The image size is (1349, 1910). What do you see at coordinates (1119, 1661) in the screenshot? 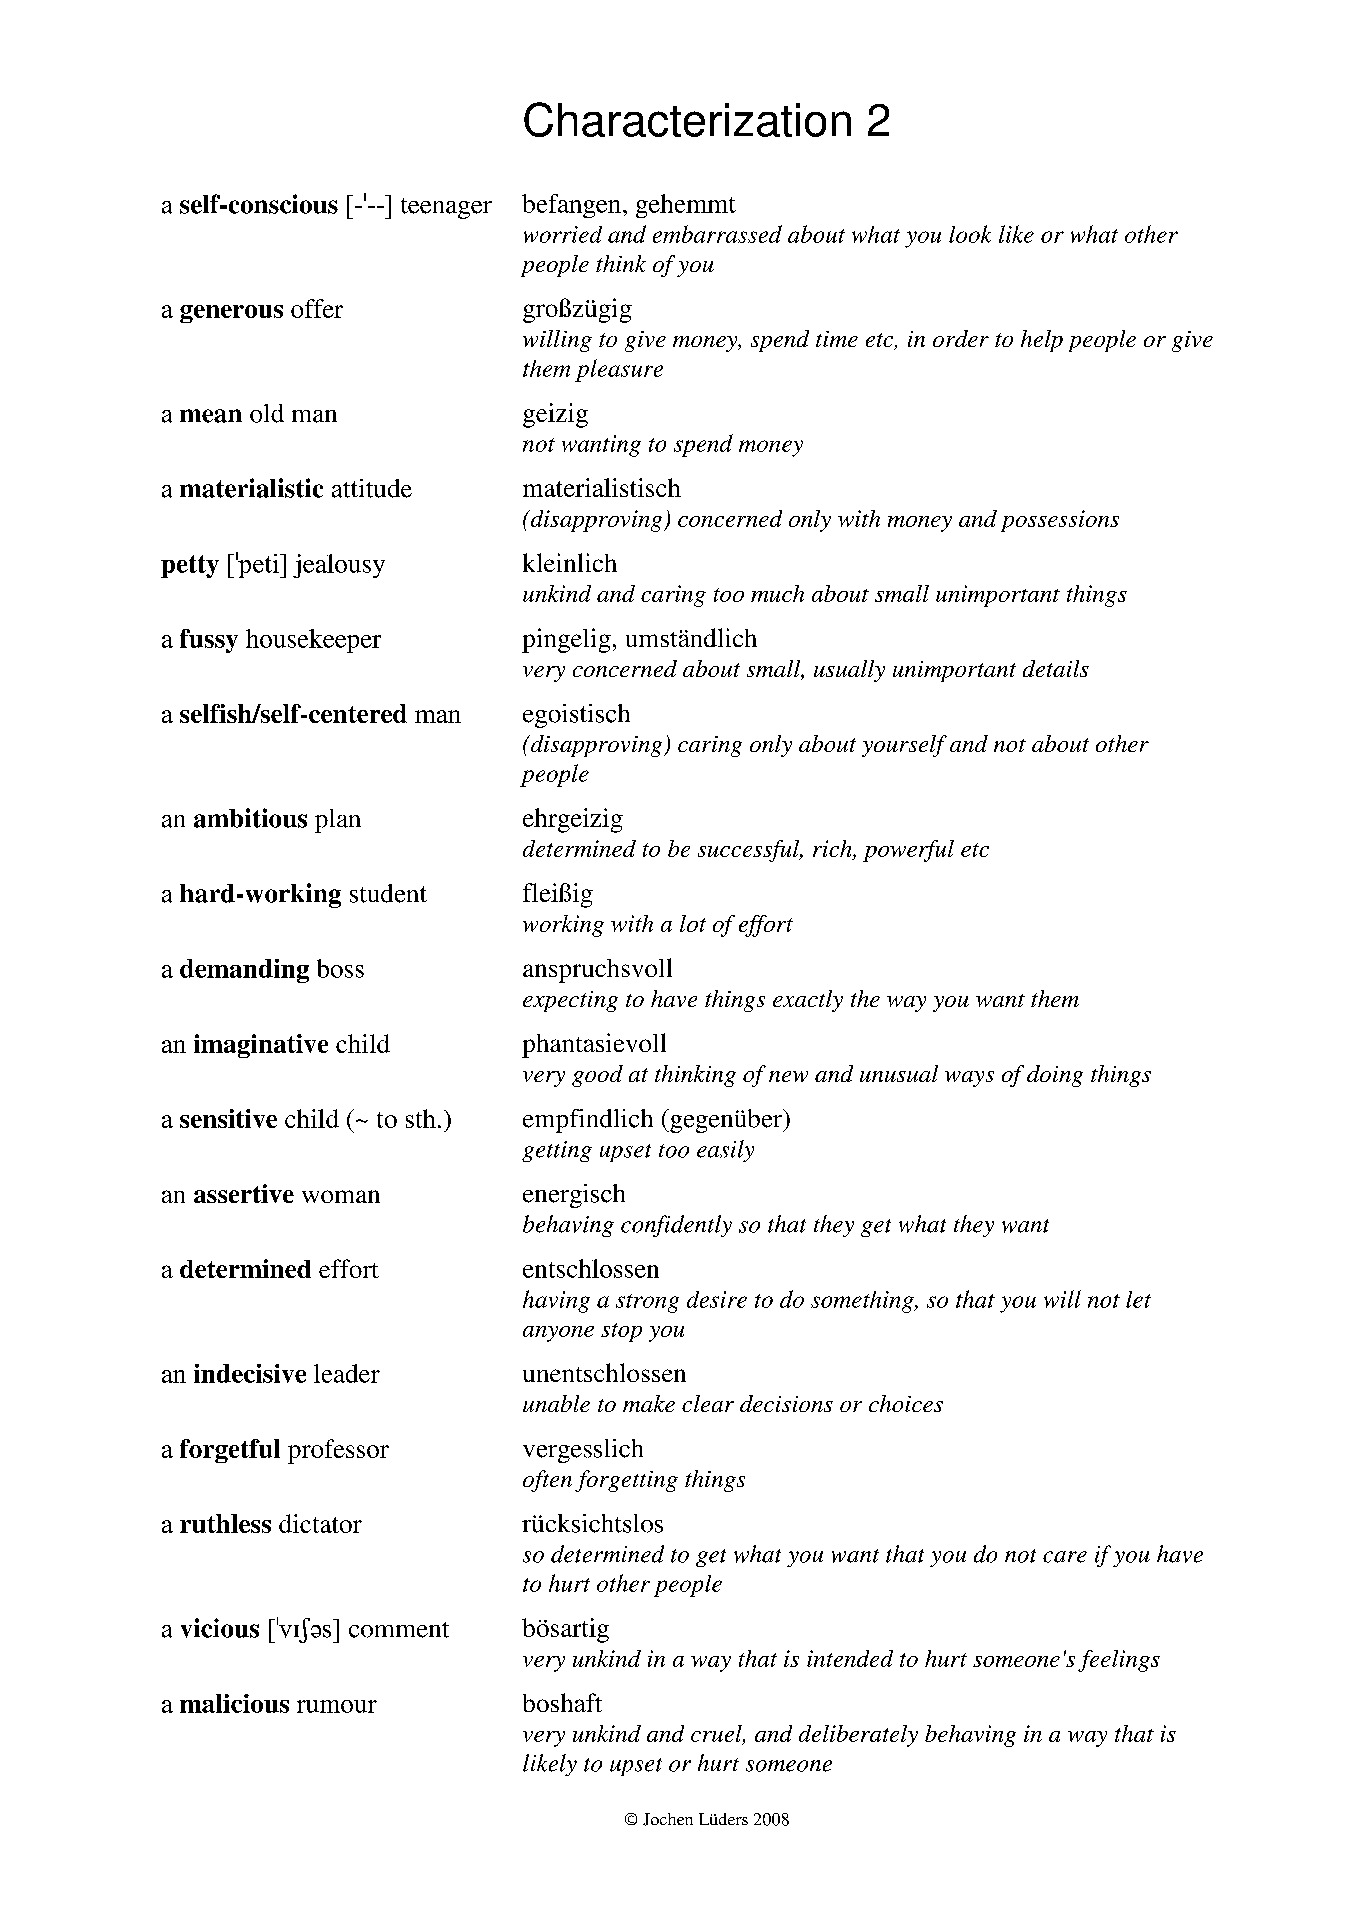
I see `feelings` at bounding box center [1119, 1661].
